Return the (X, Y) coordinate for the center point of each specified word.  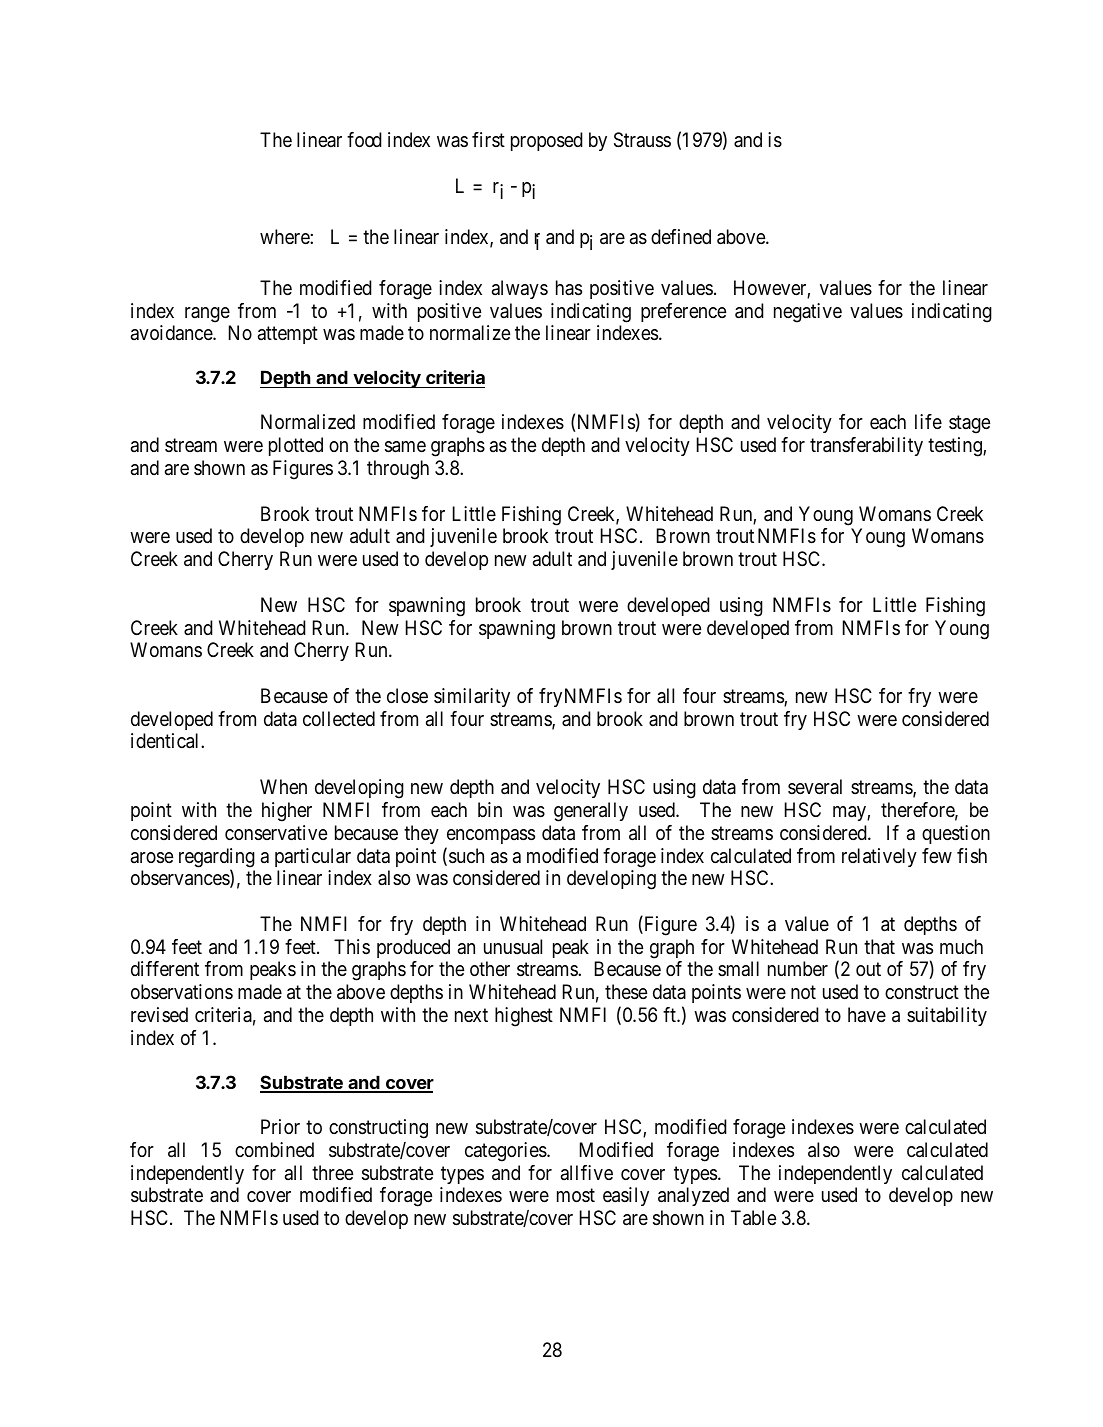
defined (681, 237)
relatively (879, 857)
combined (274, 1149)
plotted (296, 446)
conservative (276, 833)
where (285, 236)
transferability (866, 446)
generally (591, 812)
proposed (547, 141)
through (398, 470)
